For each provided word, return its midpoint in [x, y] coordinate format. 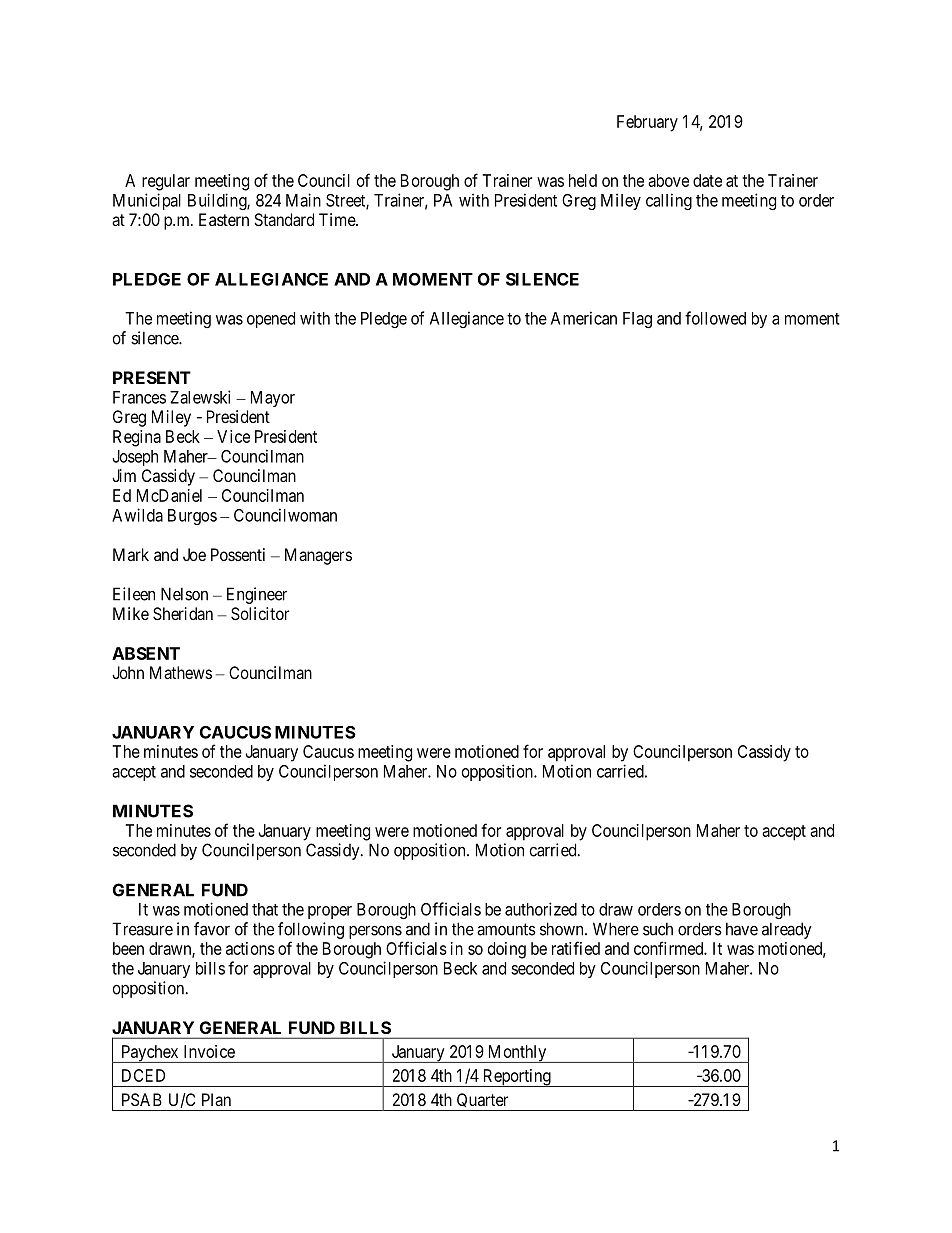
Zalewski [200, 397]
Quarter [483, 1102]
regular [166, 182]
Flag [637, 320]
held [583, 180]
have [742, 929]
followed [715, 318]
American [584, 318]
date [707, 180]
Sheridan [183, 613]
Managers [318, 556]
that [265, 909]
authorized [541, 909]
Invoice [209, 1051]
